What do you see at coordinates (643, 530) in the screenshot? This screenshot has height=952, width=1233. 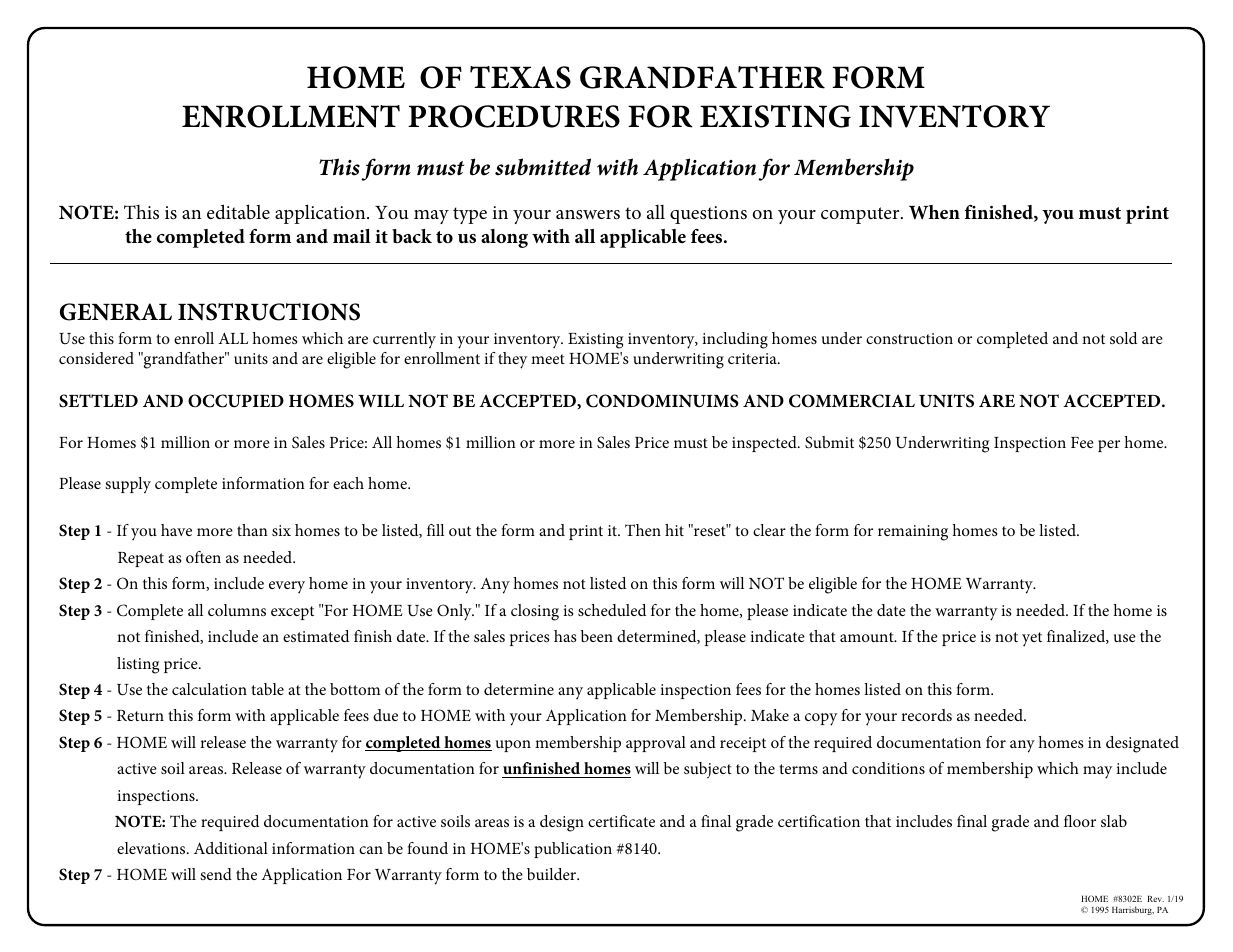 I see `Then` at bounding box center [643, 530].
